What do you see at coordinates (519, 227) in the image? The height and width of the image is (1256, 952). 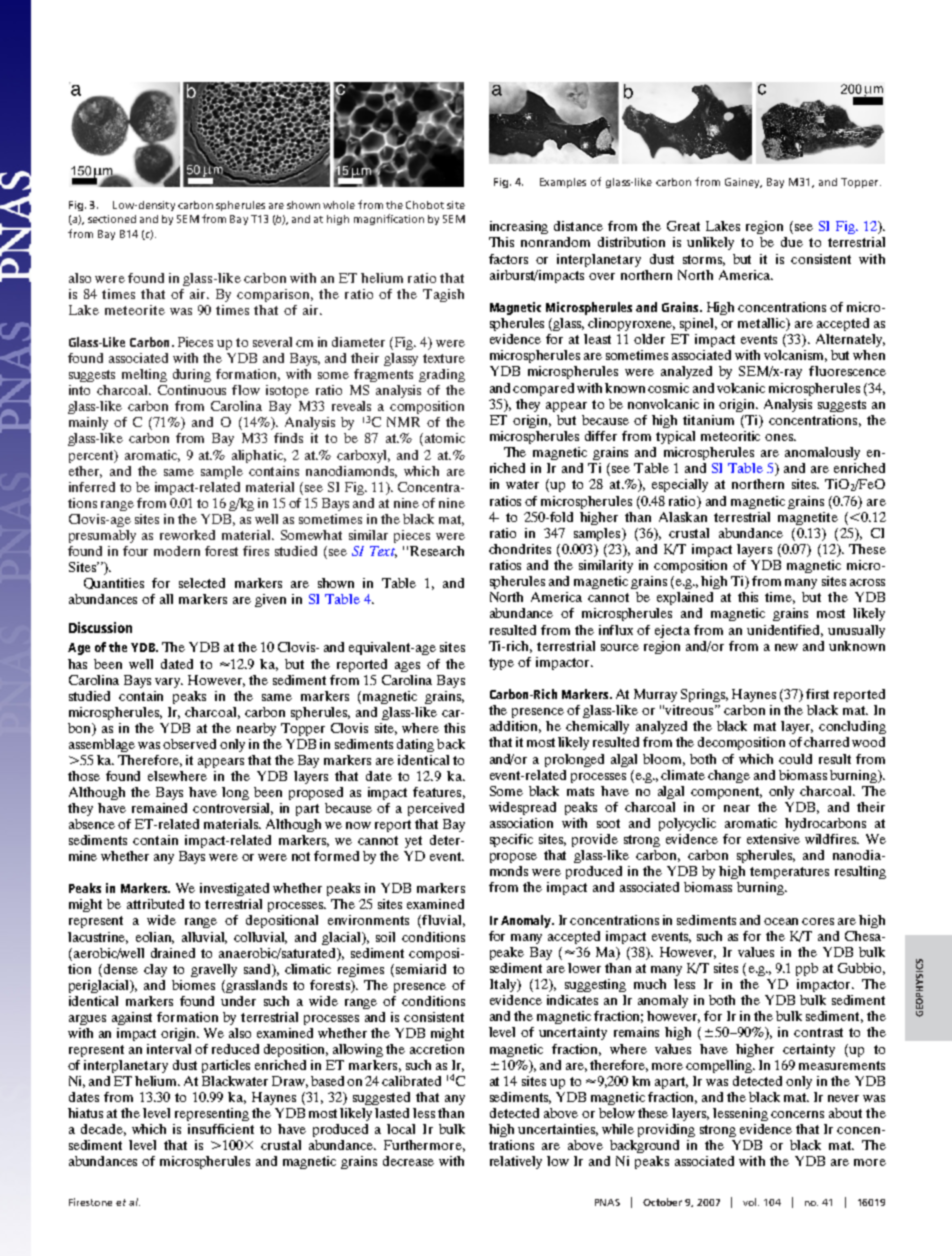 I see `increasing` at bounding box center [519, 227].
